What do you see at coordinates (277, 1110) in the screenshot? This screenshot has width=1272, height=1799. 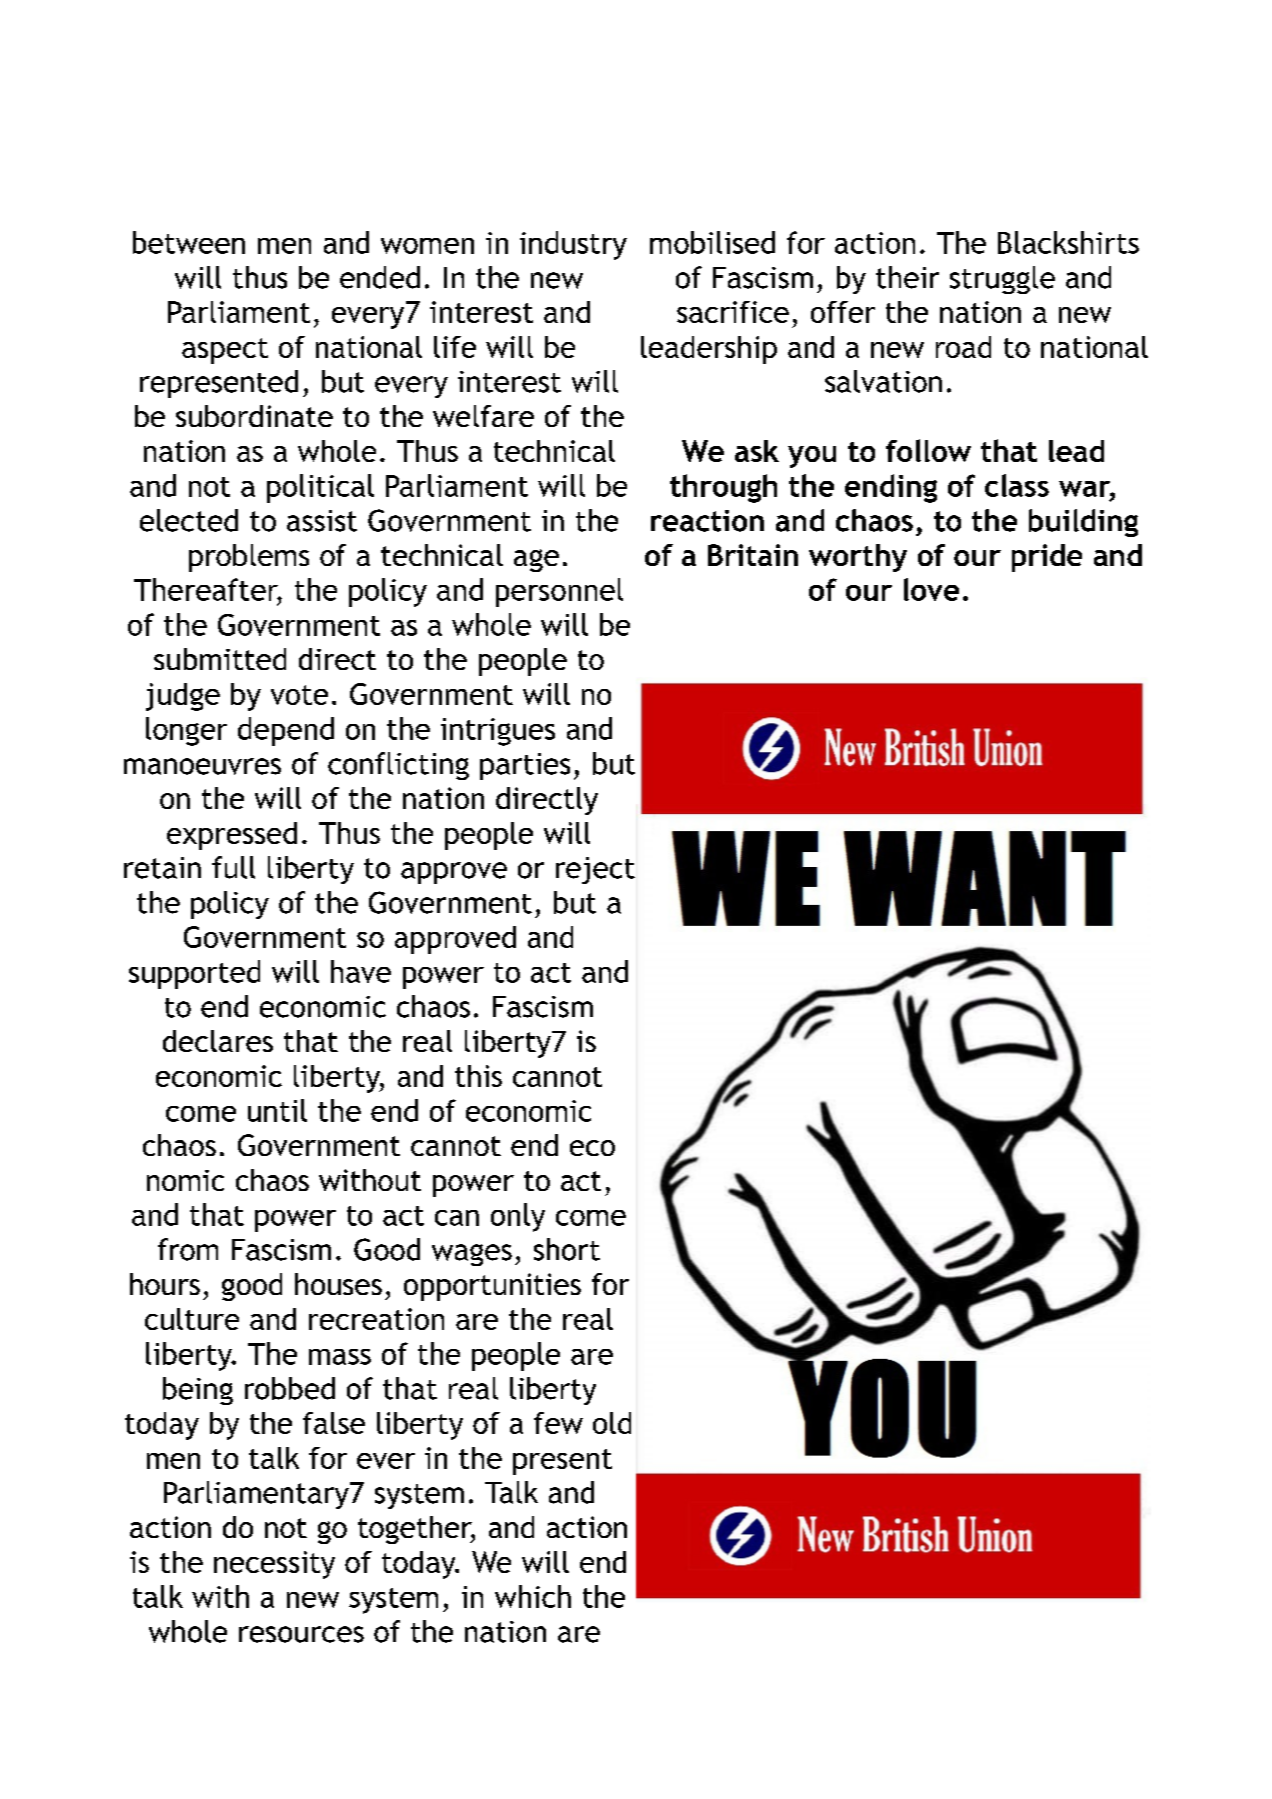 I see `until` at bounding box center [277, 1110].
